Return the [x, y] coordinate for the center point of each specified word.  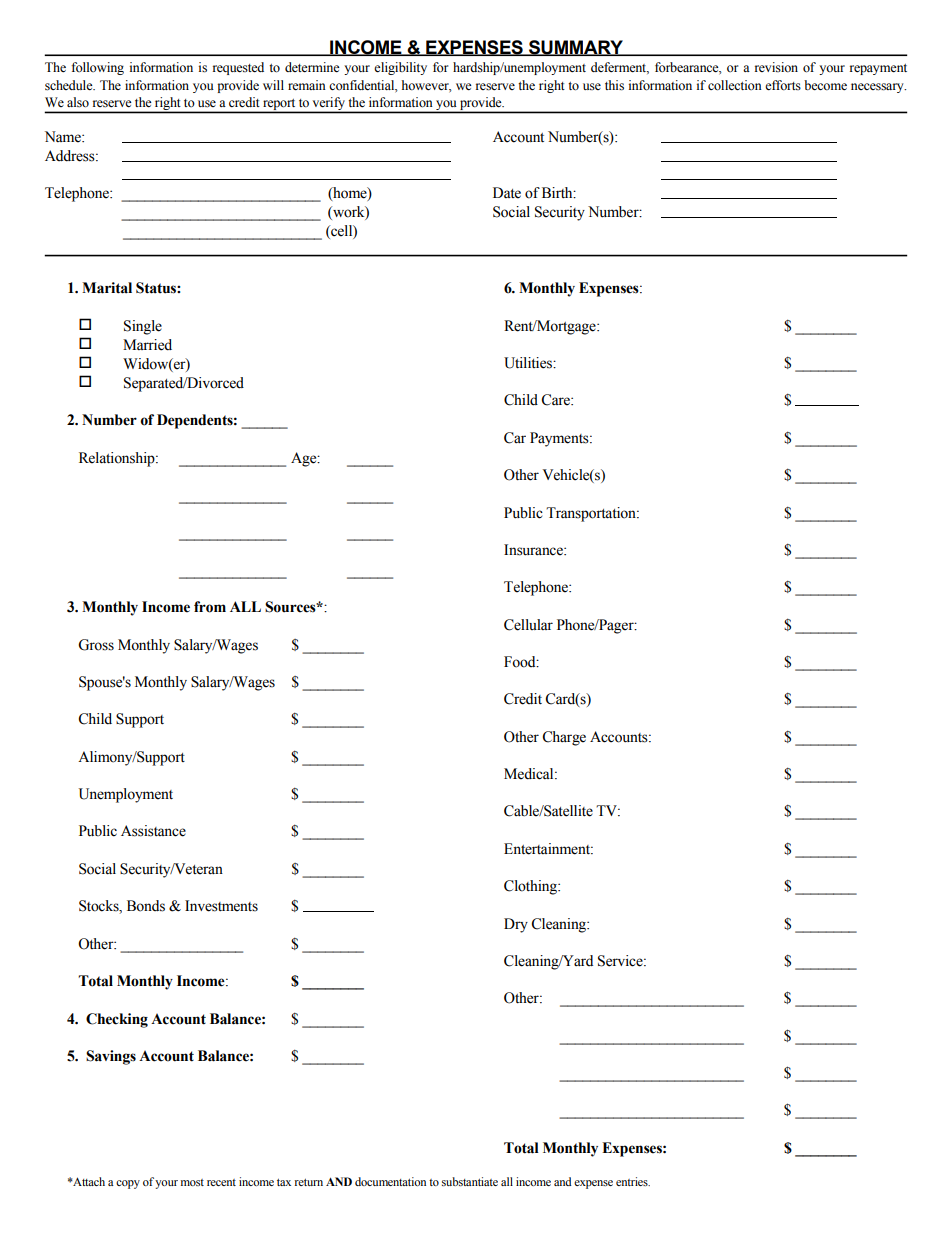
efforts [783, 85]
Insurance [534, 550]
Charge [564, 738]
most [192, 1182]
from [210, 607]
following [98, 68]
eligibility [400, 68]
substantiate [470, 1181]
